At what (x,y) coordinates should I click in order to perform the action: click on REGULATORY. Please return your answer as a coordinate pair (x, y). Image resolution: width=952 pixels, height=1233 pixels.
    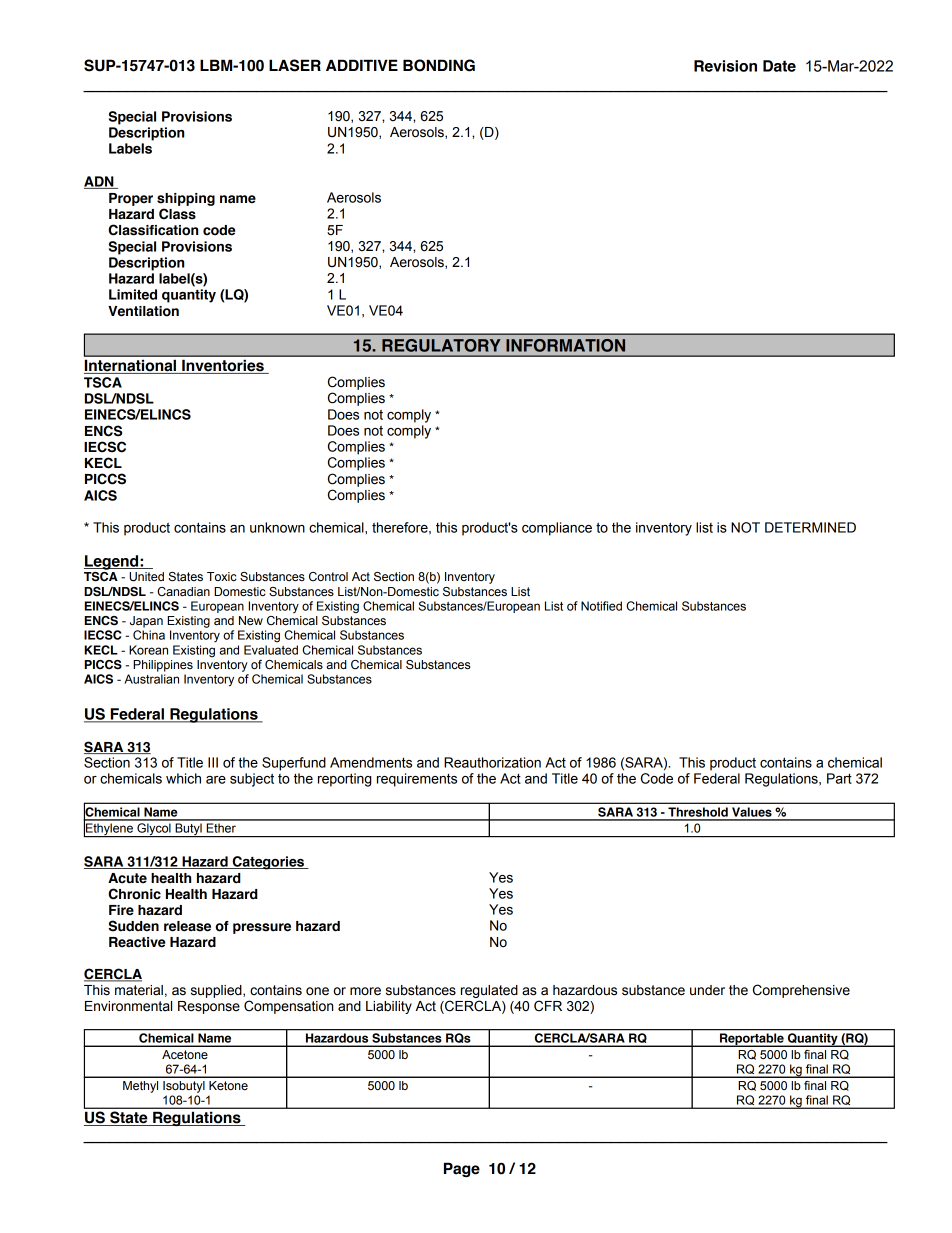
    Looking at the image, I should click on (441, 345).
